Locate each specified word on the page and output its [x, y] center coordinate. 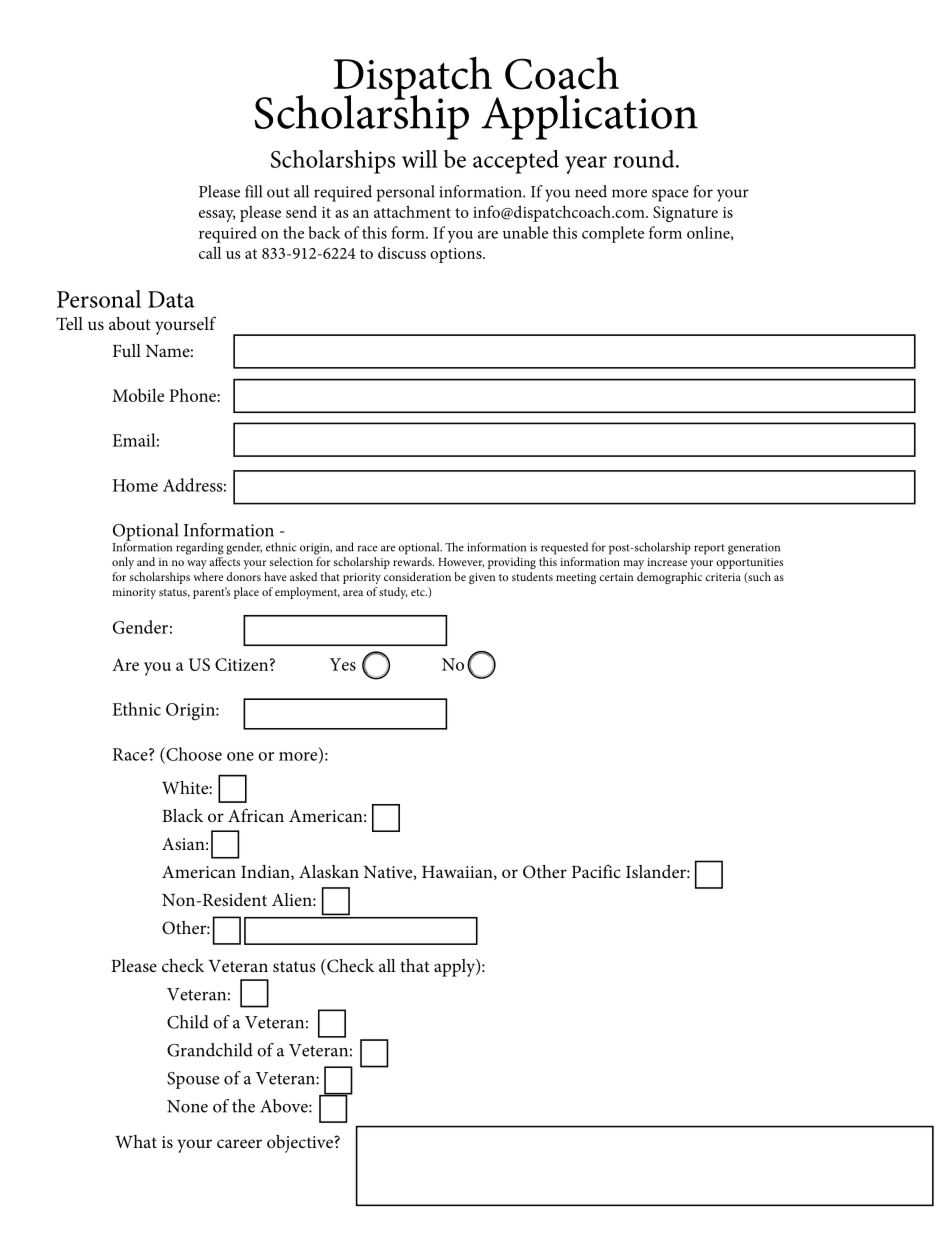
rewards [413, 561]
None [187, 1106]
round [645, 159]
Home [135, 485]
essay [217, 216]
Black [182, 815]
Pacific [596, 871]
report [709, 549]
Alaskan [329, 871]
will [420, 159]
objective [300, 1144]
